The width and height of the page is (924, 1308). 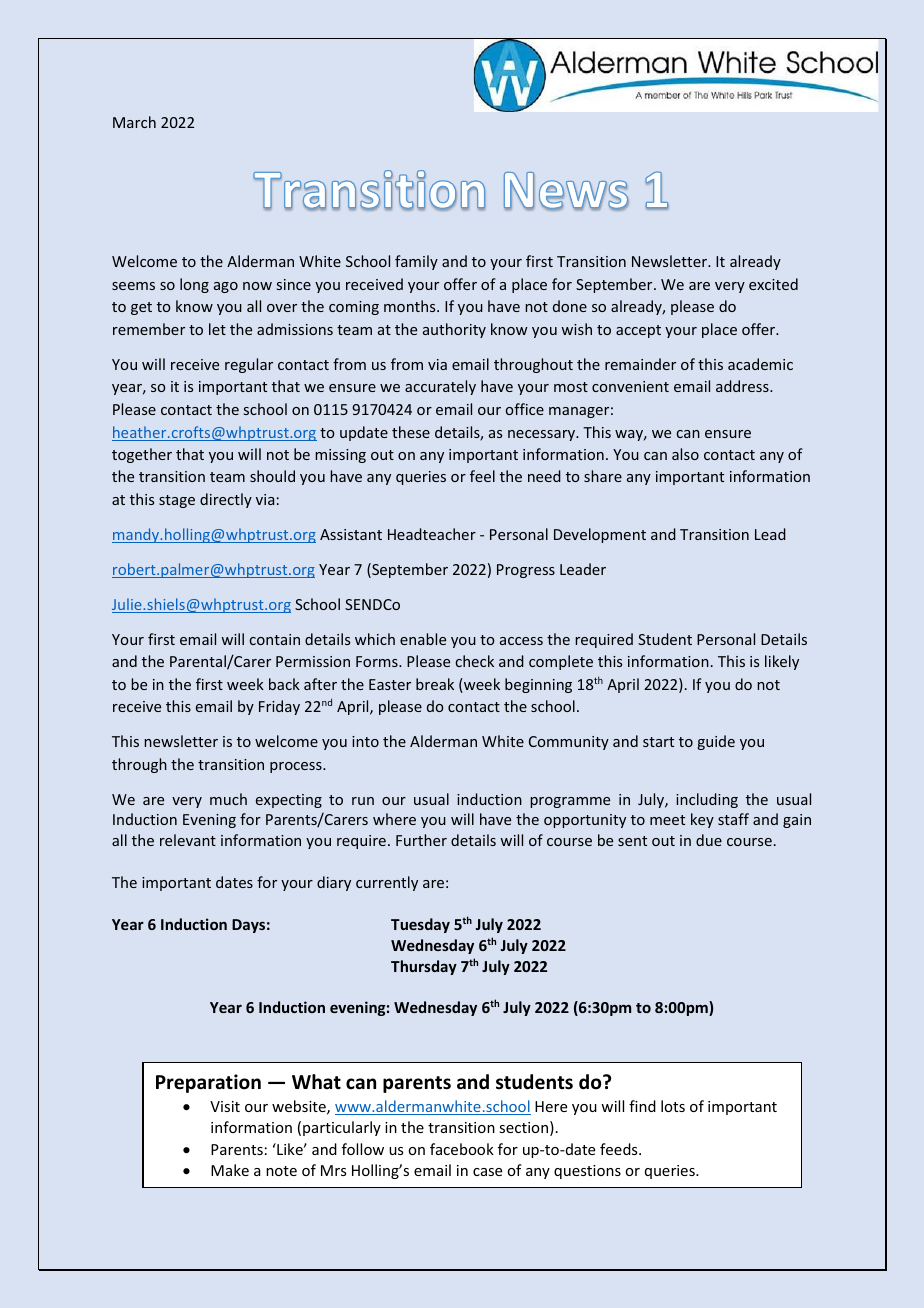 I want to click on family, so click(x=416, y=262).
